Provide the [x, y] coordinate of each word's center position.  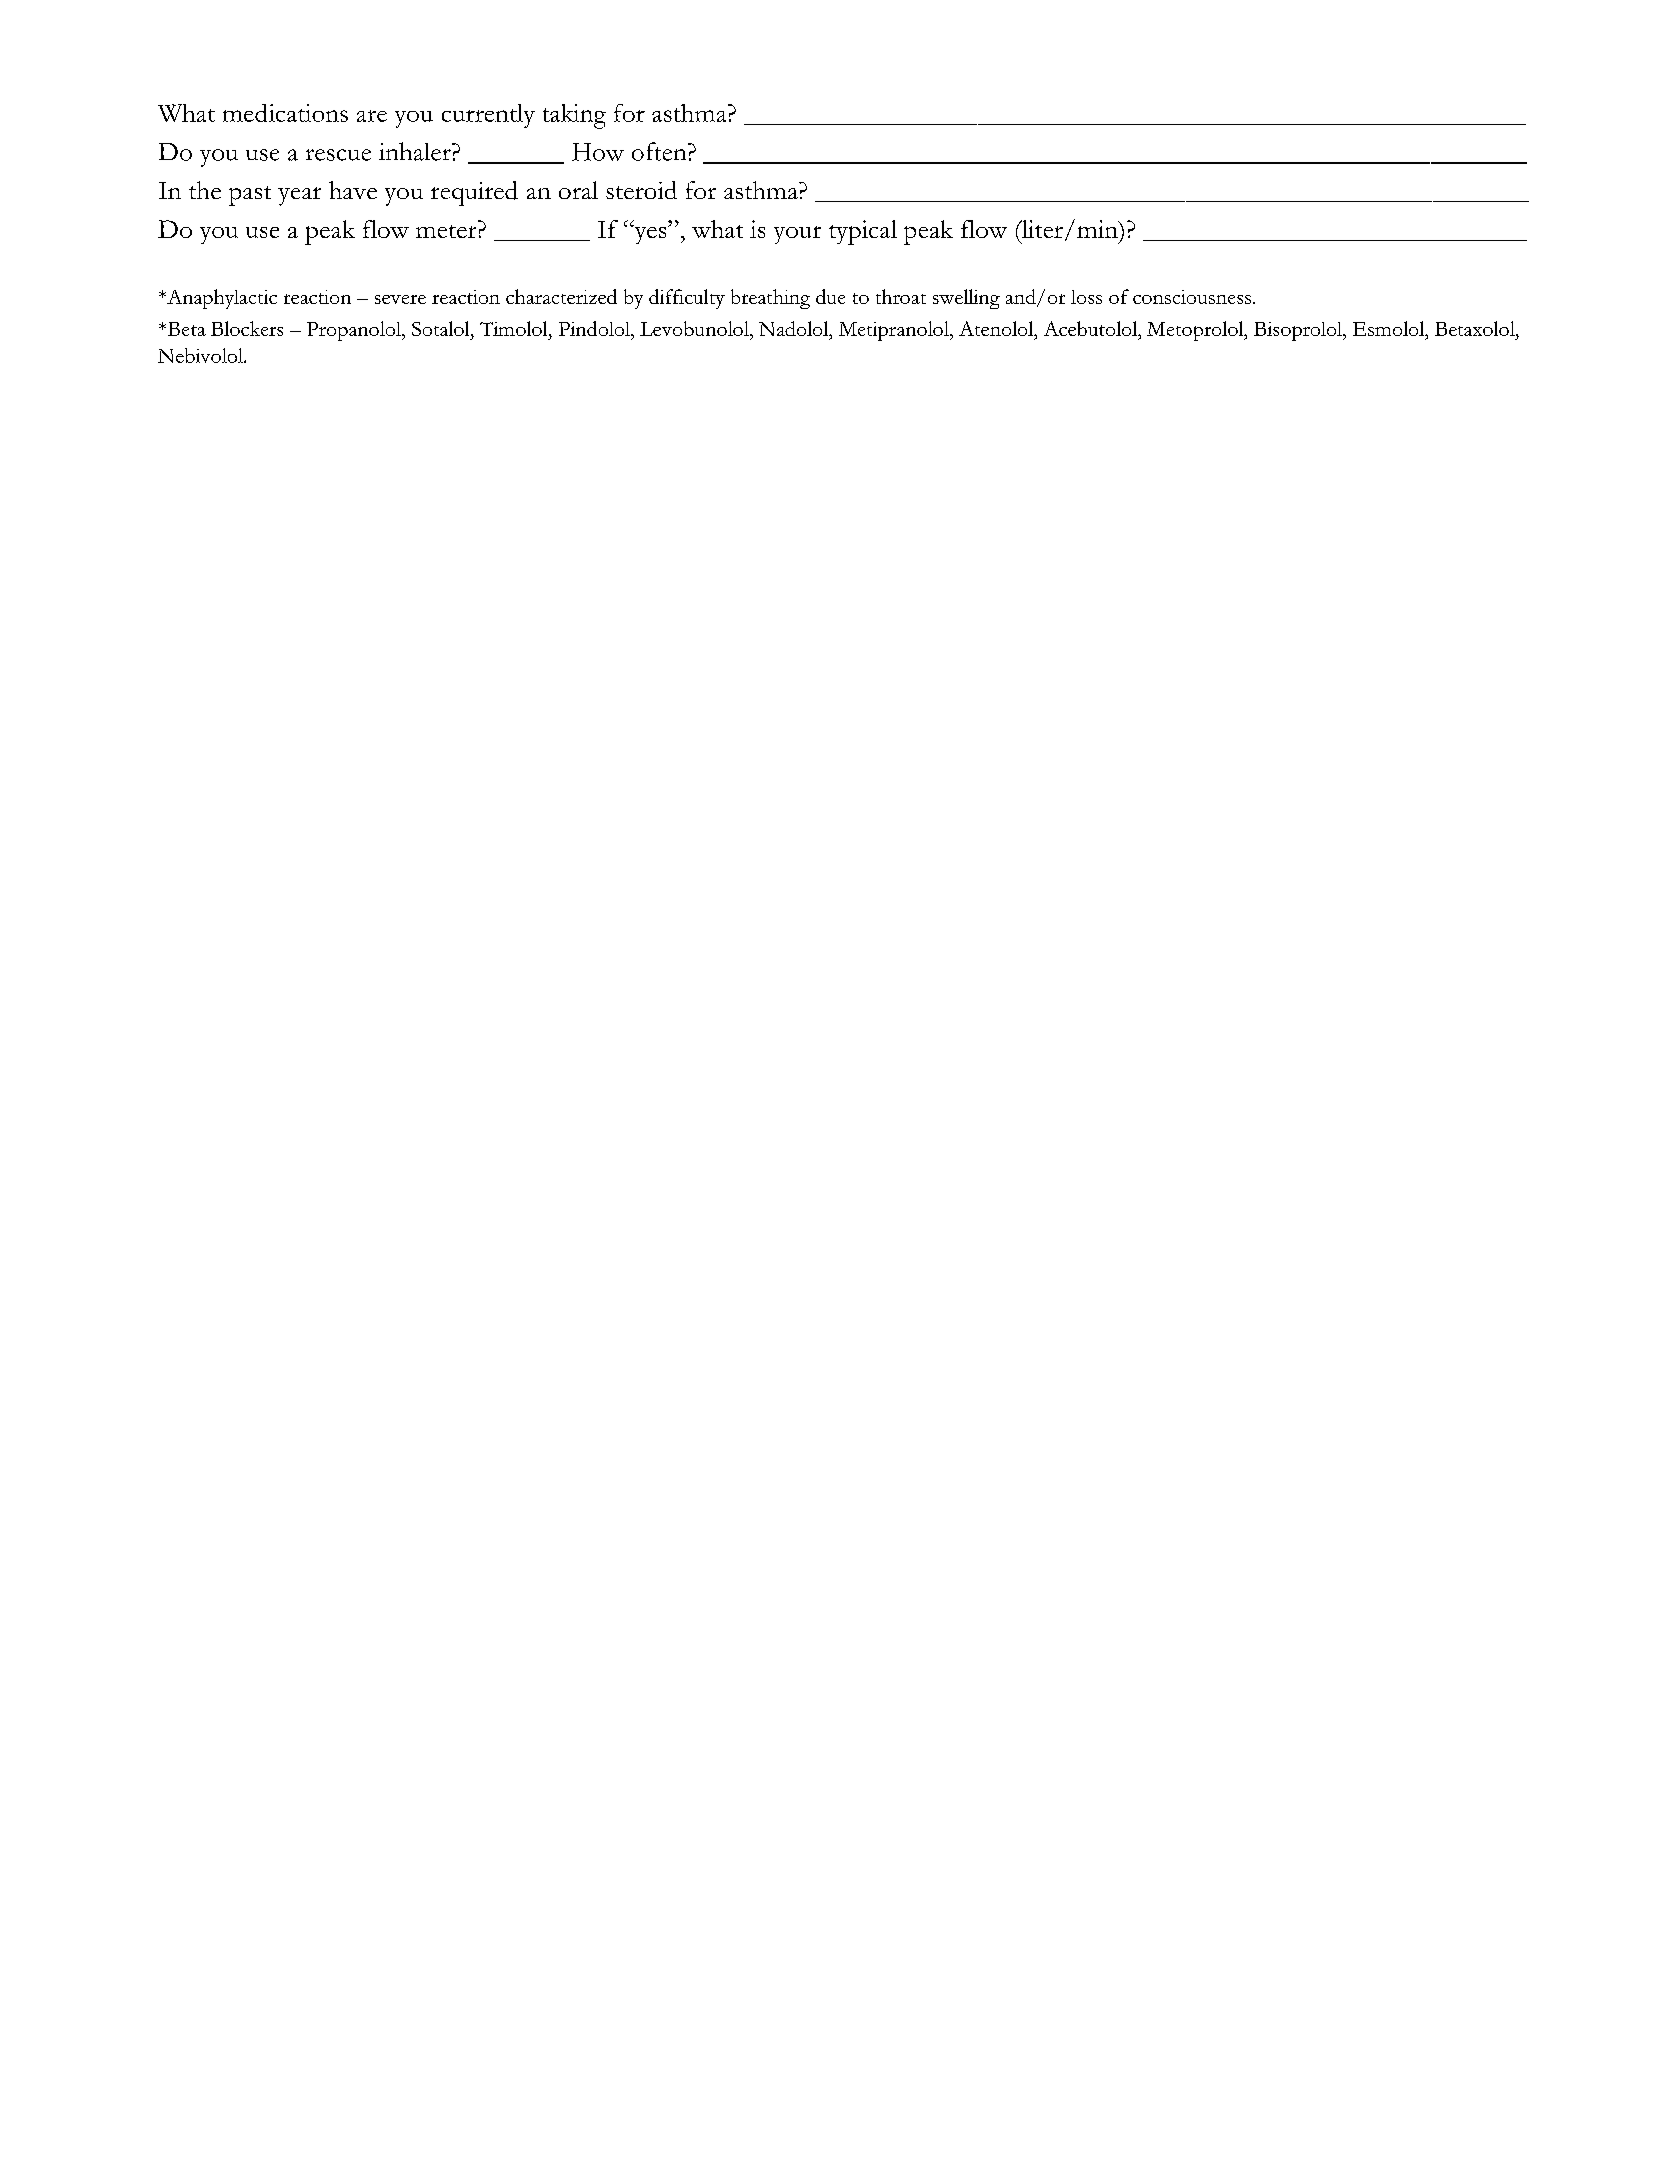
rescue [338, 155]
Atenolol [997, 328]
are [372, 116]
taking [574, 116]
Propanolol [355, 331]
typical [863, 232]
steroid [641, 190]
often [660, 151]
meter [446, 231]
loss [1086, 297]
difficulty [687, 299]
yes [650, 234]
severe [400, 299]
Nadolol [795, 330]
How [598, 152]
